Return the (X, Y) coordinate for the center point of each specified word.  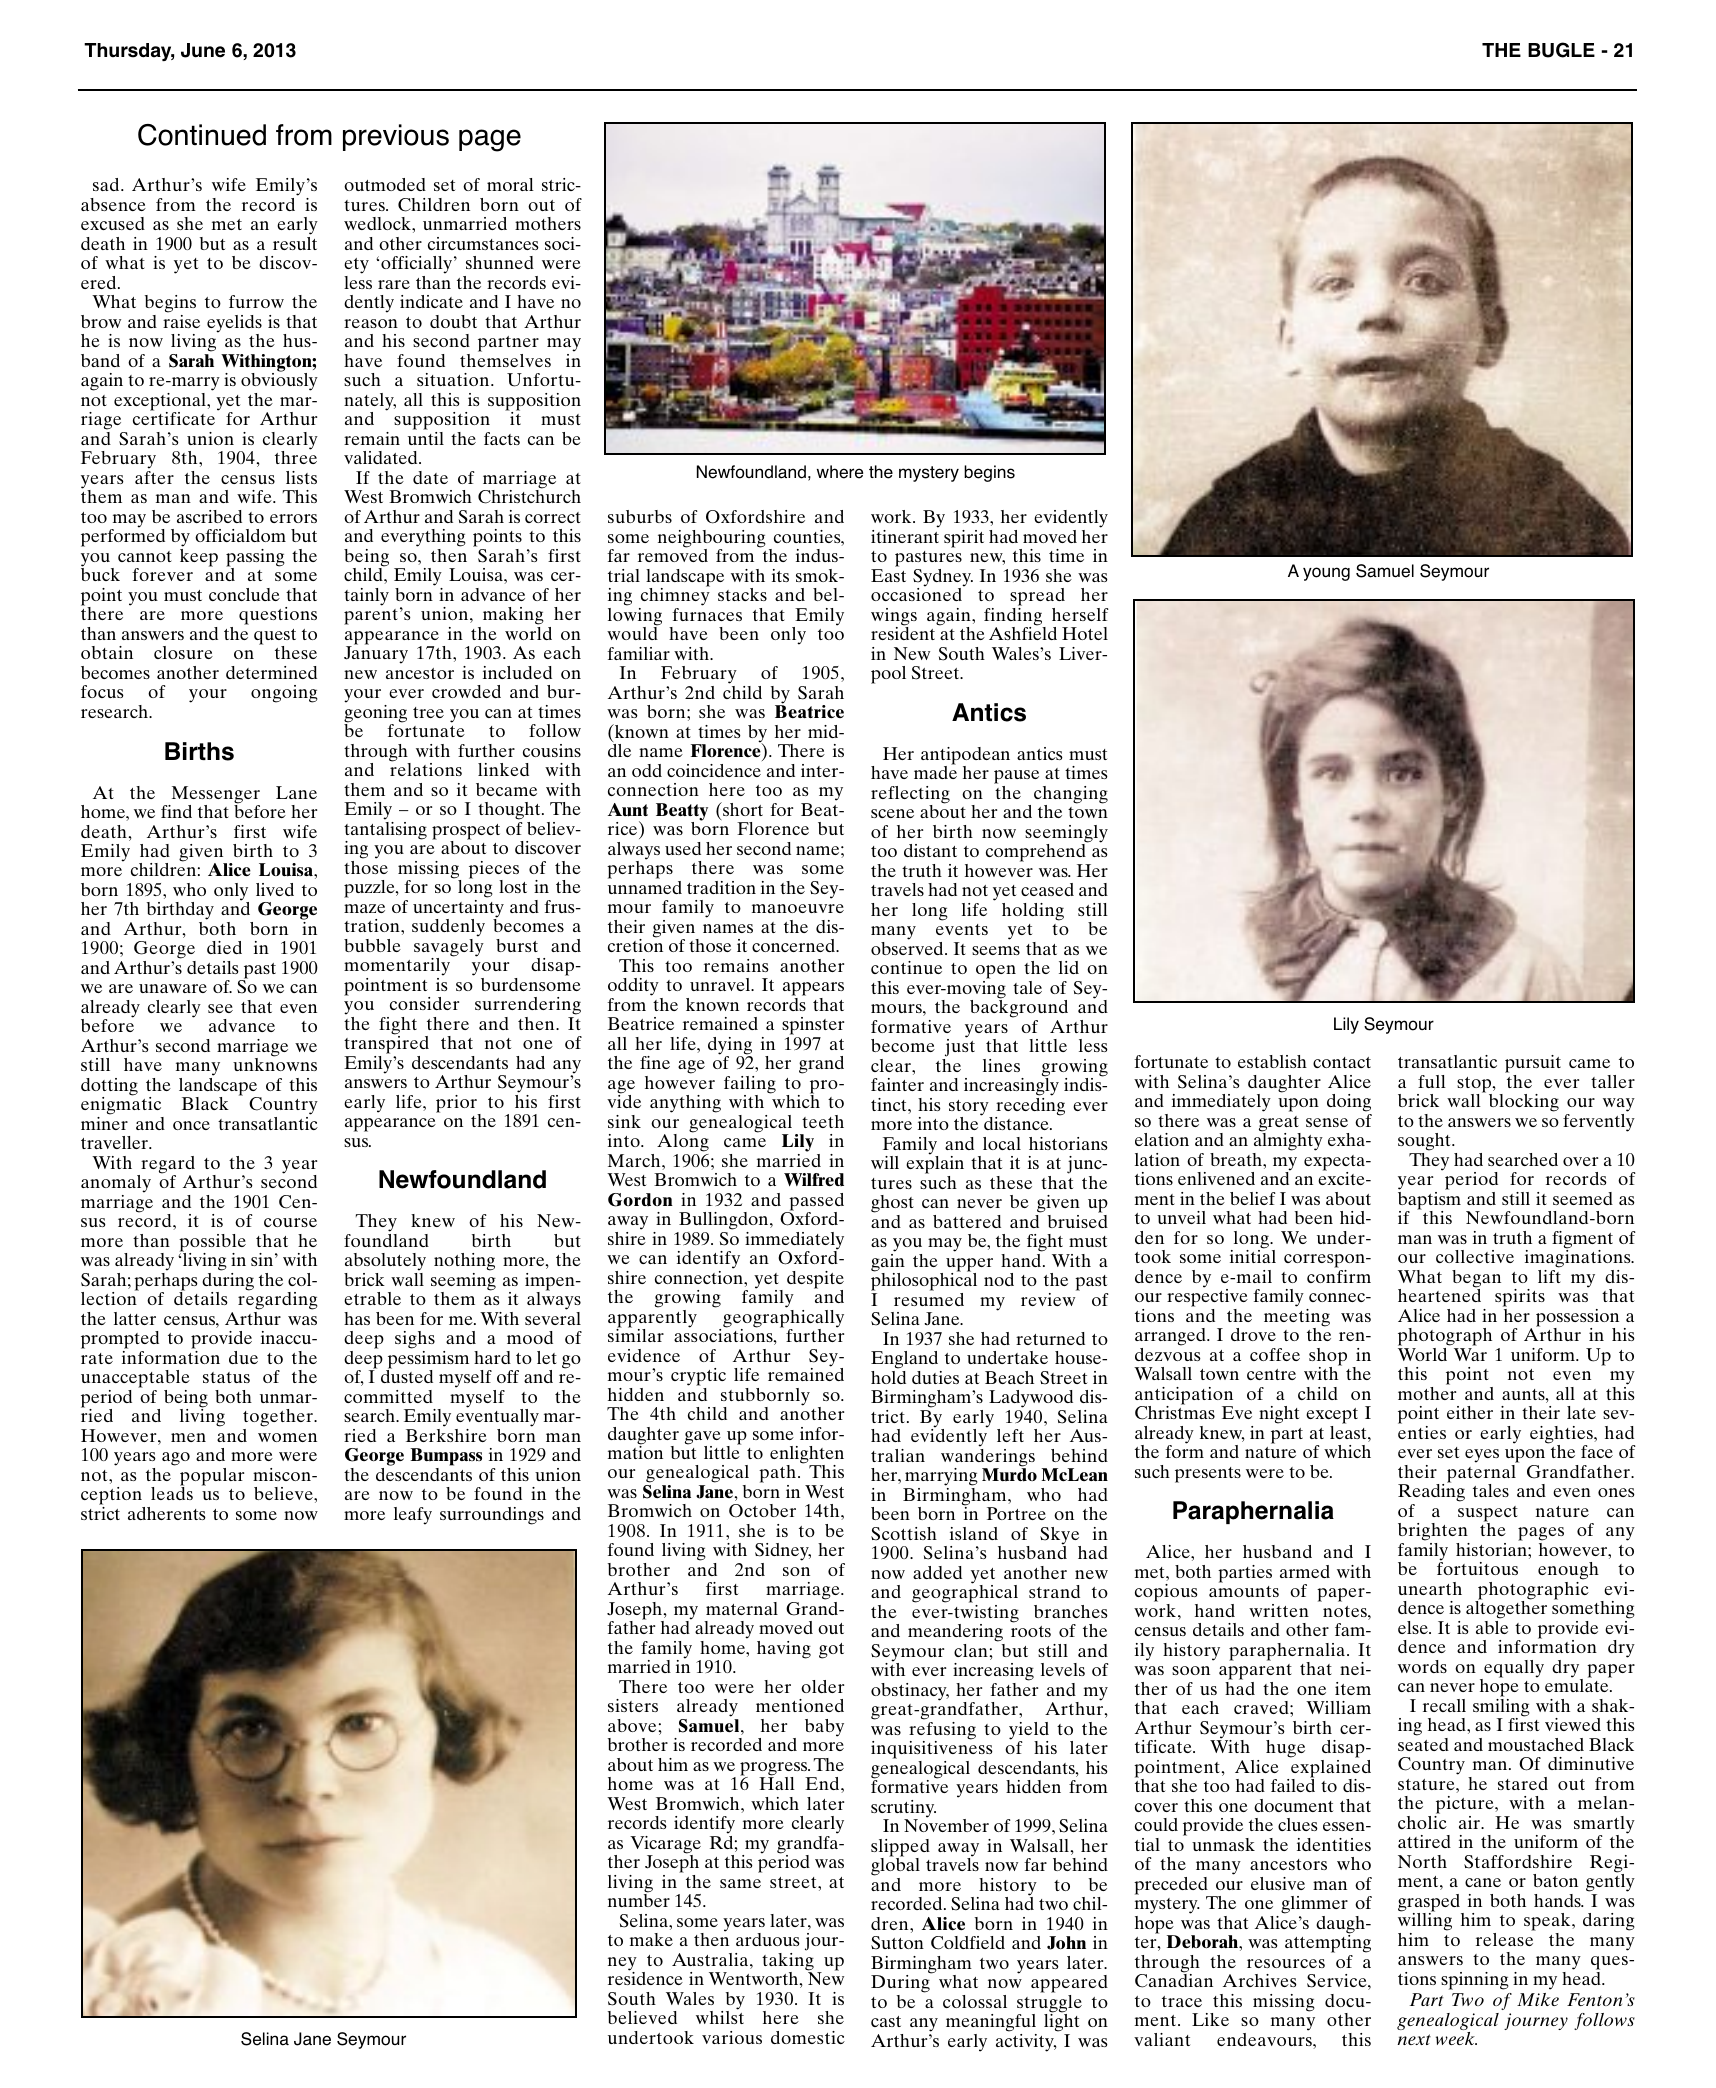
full (1432, 1081)
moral (510, 184)
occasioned (917, 593)
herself (1080, 614)
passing (255, 559)
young (1326, 574)
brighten (1433, 1532)
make (651, 1939)
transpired (386, 1044)
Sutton (897, 1943)
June (203, 50)
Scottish (904, 1534)
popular (212, 1478)
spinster (813, 1026)
